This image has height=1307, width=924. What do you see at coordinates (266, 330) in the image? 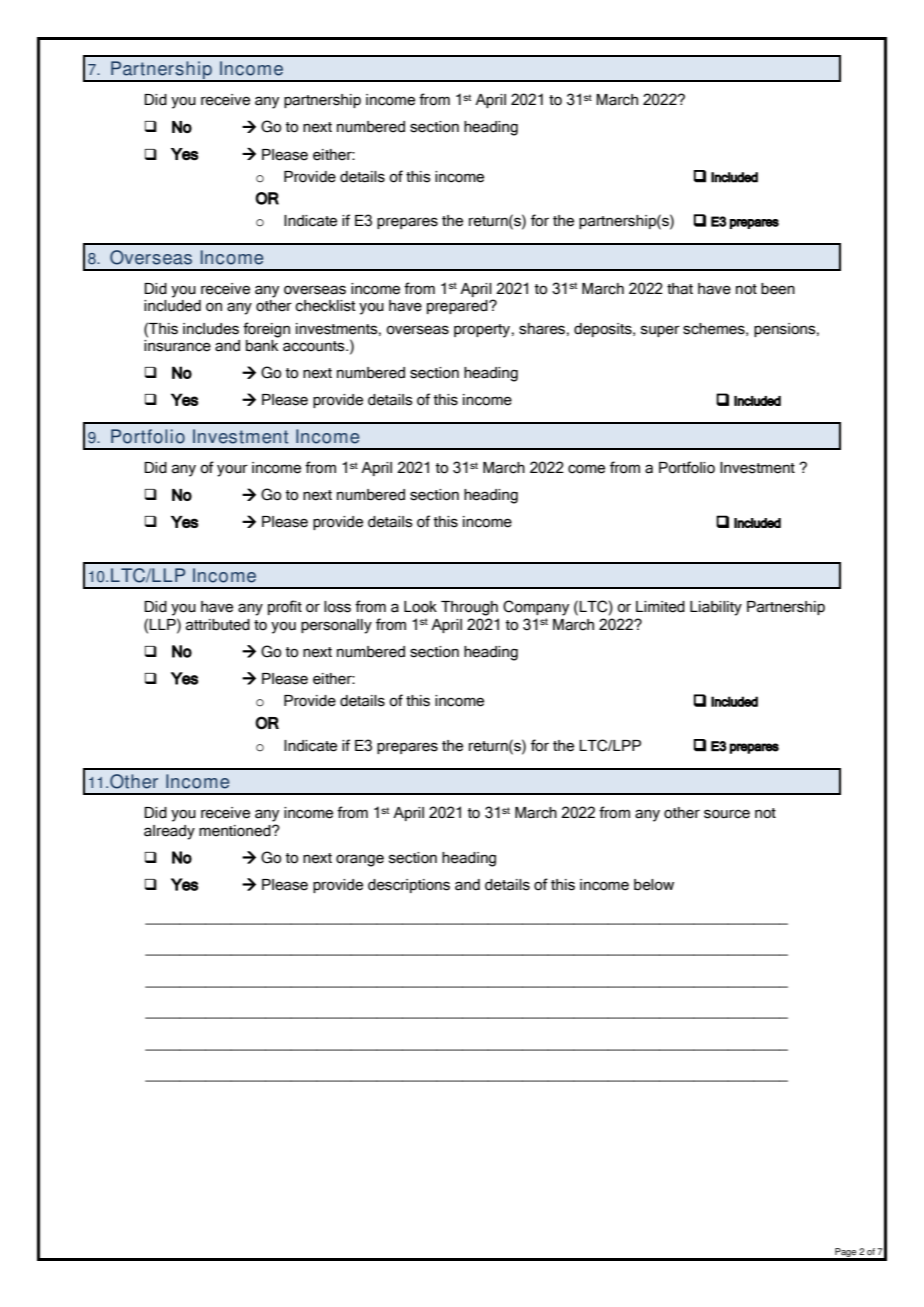
I see `foreign` at bounding box center [266, 330].
